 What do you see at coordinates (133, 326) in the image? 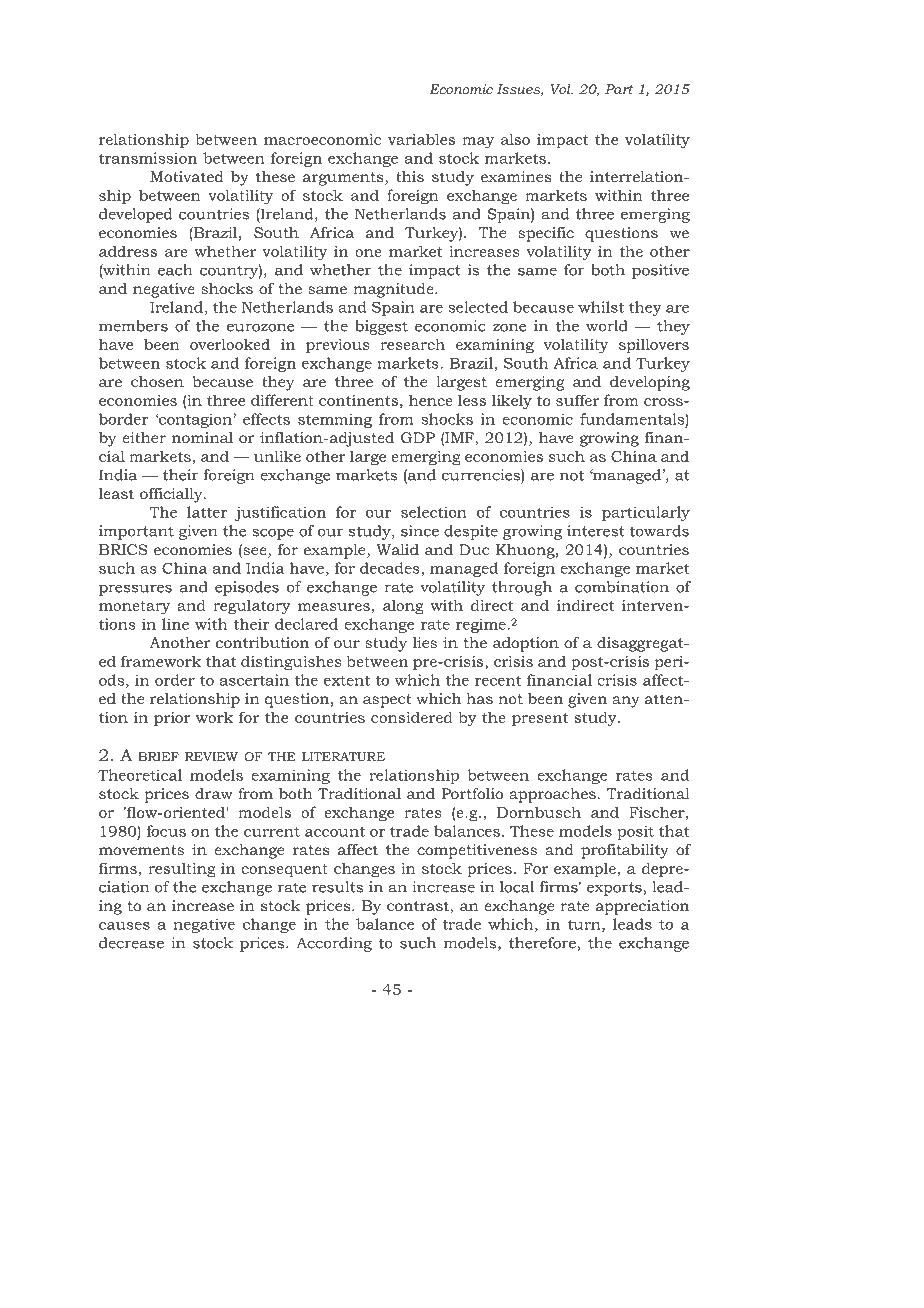
I see `members` at bounding box center [133, 326].
